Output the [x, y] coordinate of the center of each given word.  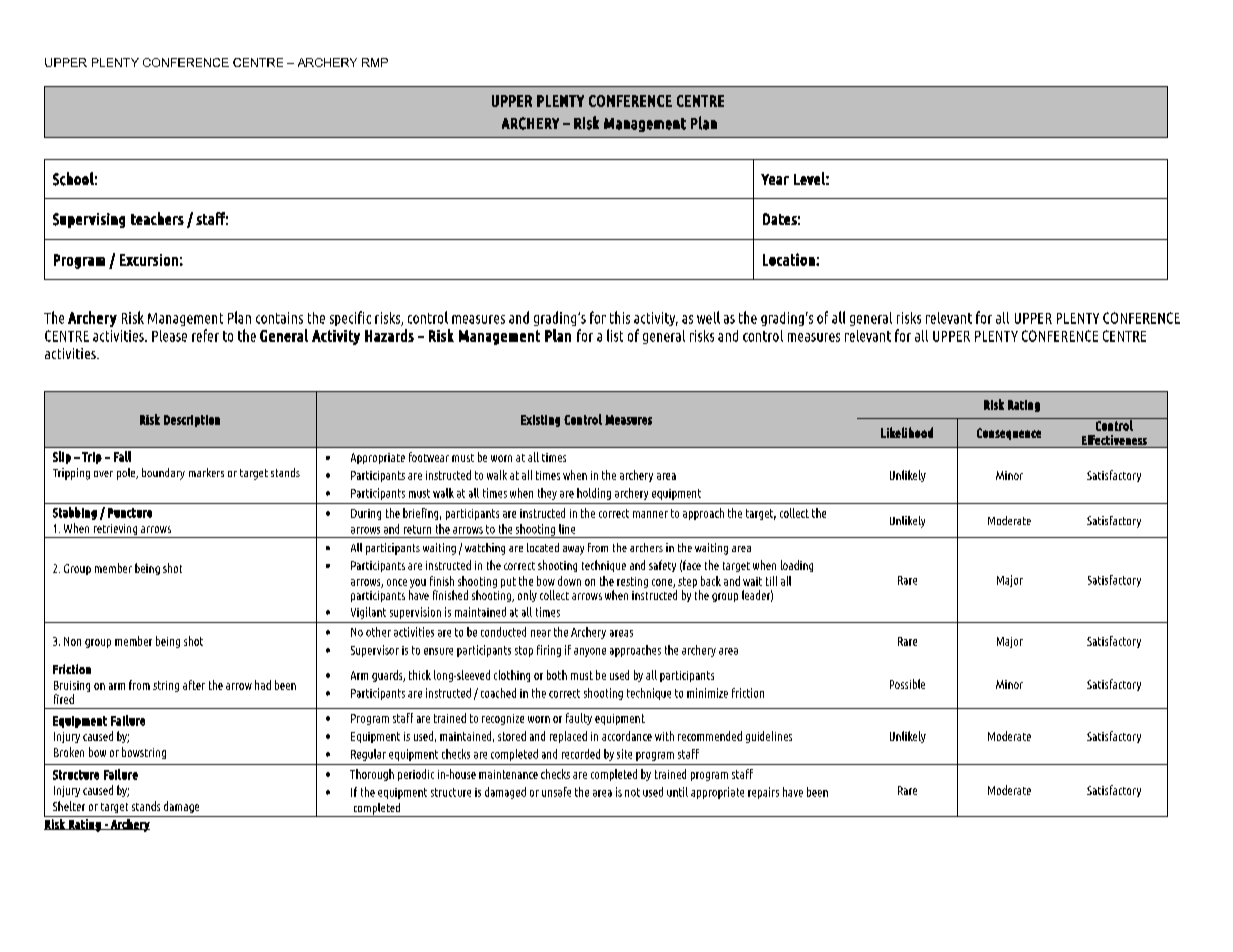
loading [797, 566]
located [543, 547]
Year [775, 179]
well [708, 317]
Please [169, 336]
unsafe [556, 792]
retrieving [115, 531]
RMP [375, 62]
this [620, 317]
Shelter [69, 806]
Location [790, 259]
